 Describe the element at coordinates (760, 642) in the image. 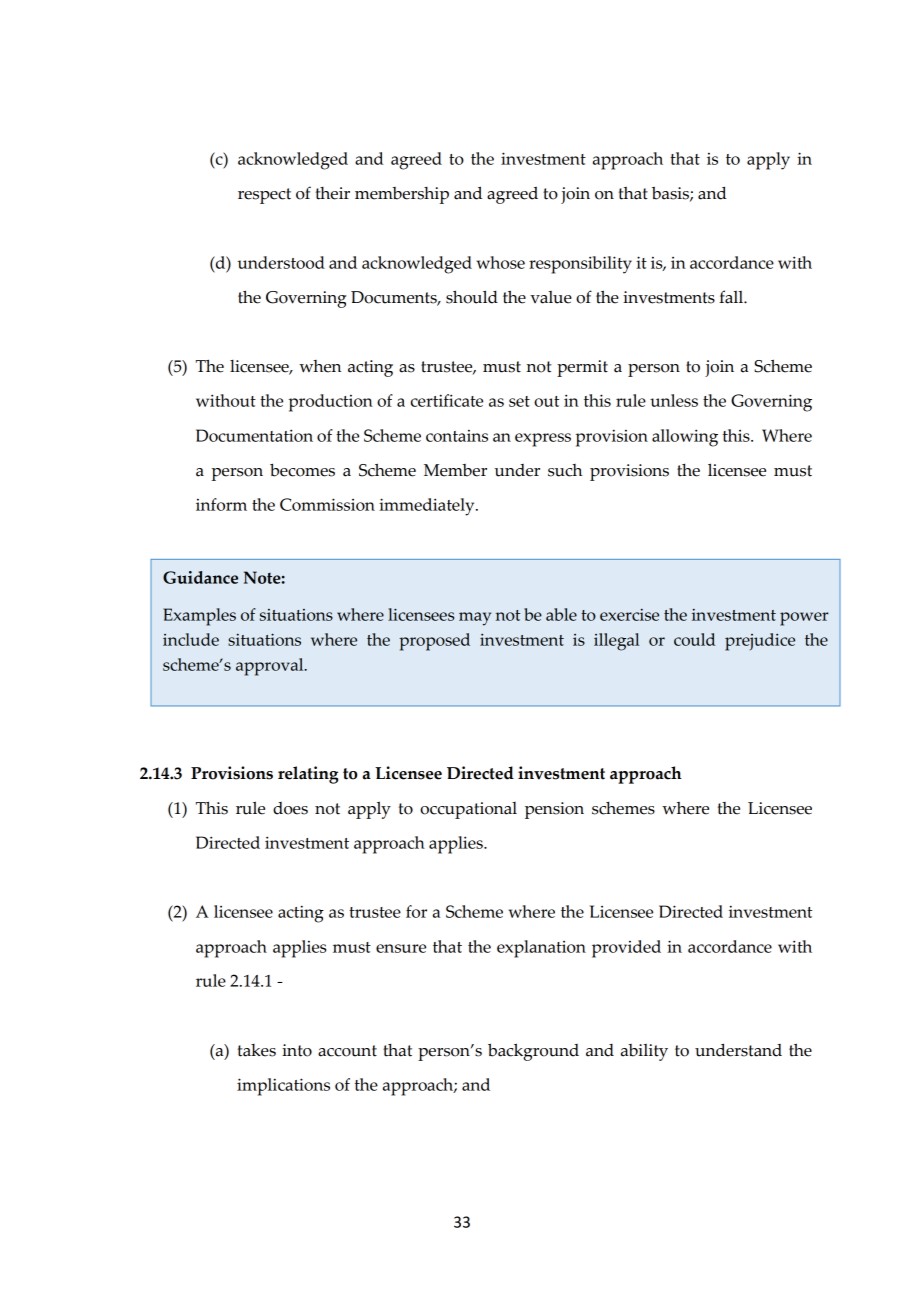

I see `prejudice` at that location.
